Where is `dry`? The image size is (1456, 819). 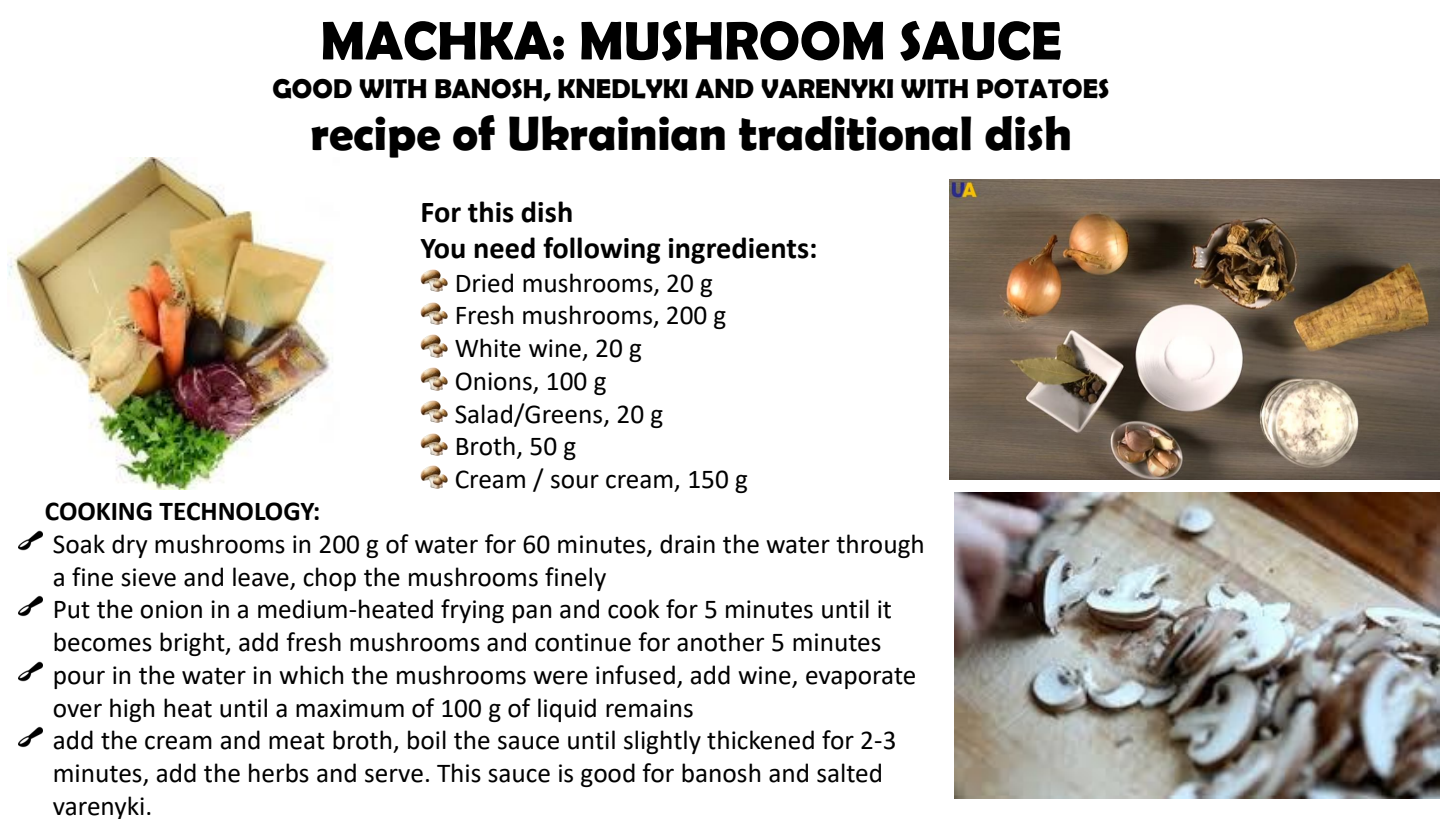
dry is located at coordinates (130, 546).
